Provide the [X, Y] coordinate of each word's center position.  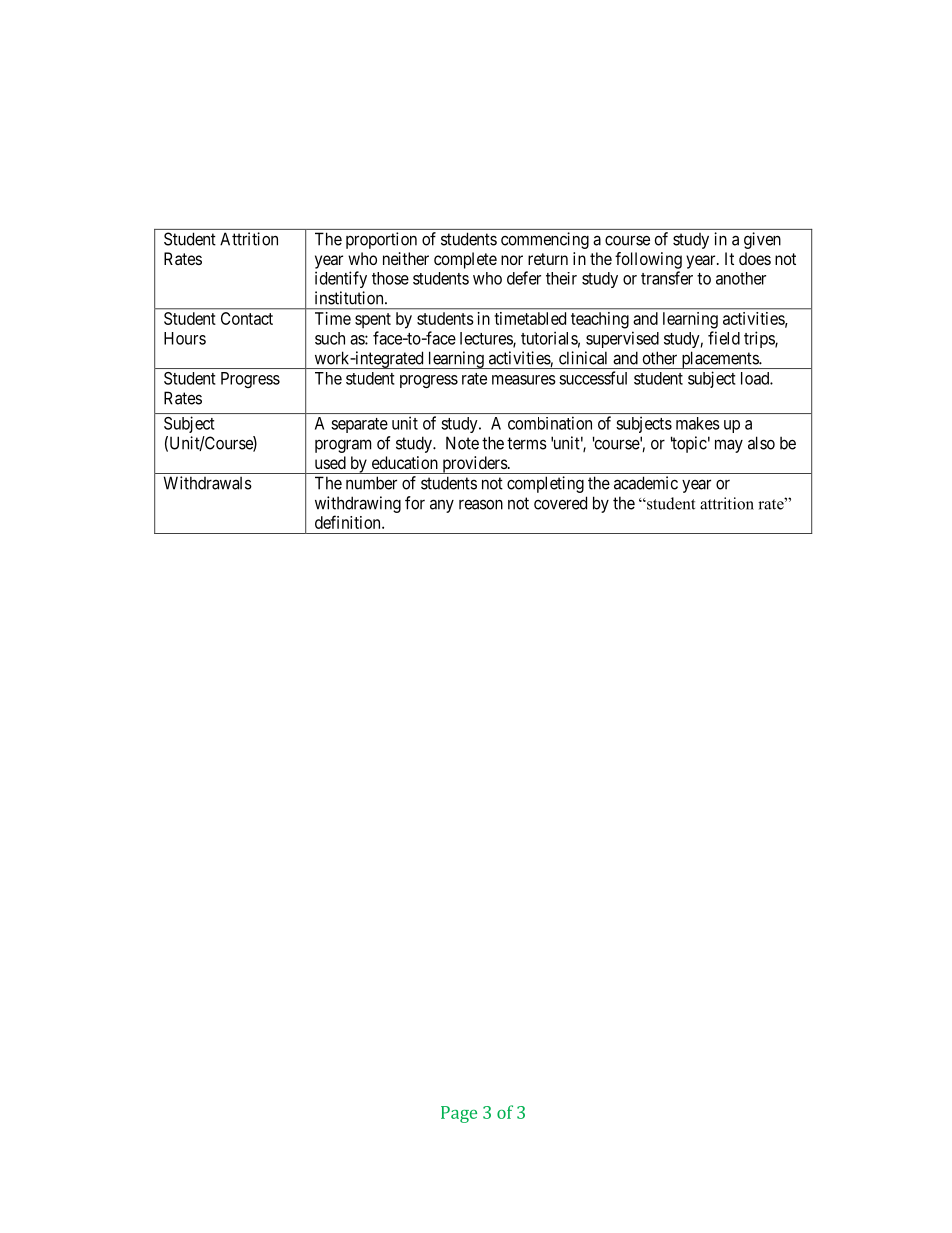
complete [465, 260]
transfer [667, 278]
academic [646, 483]
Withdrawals [208, 483]
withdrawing [358, 504]
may [729, 446]
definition [349, 522]
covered [560, 503]
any [442, 506]
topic [689, 444]
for [415, 503]
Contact [247, 318]
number [371, 483]
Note [462, 443]
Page [459, 1114]
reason [481, 504]
